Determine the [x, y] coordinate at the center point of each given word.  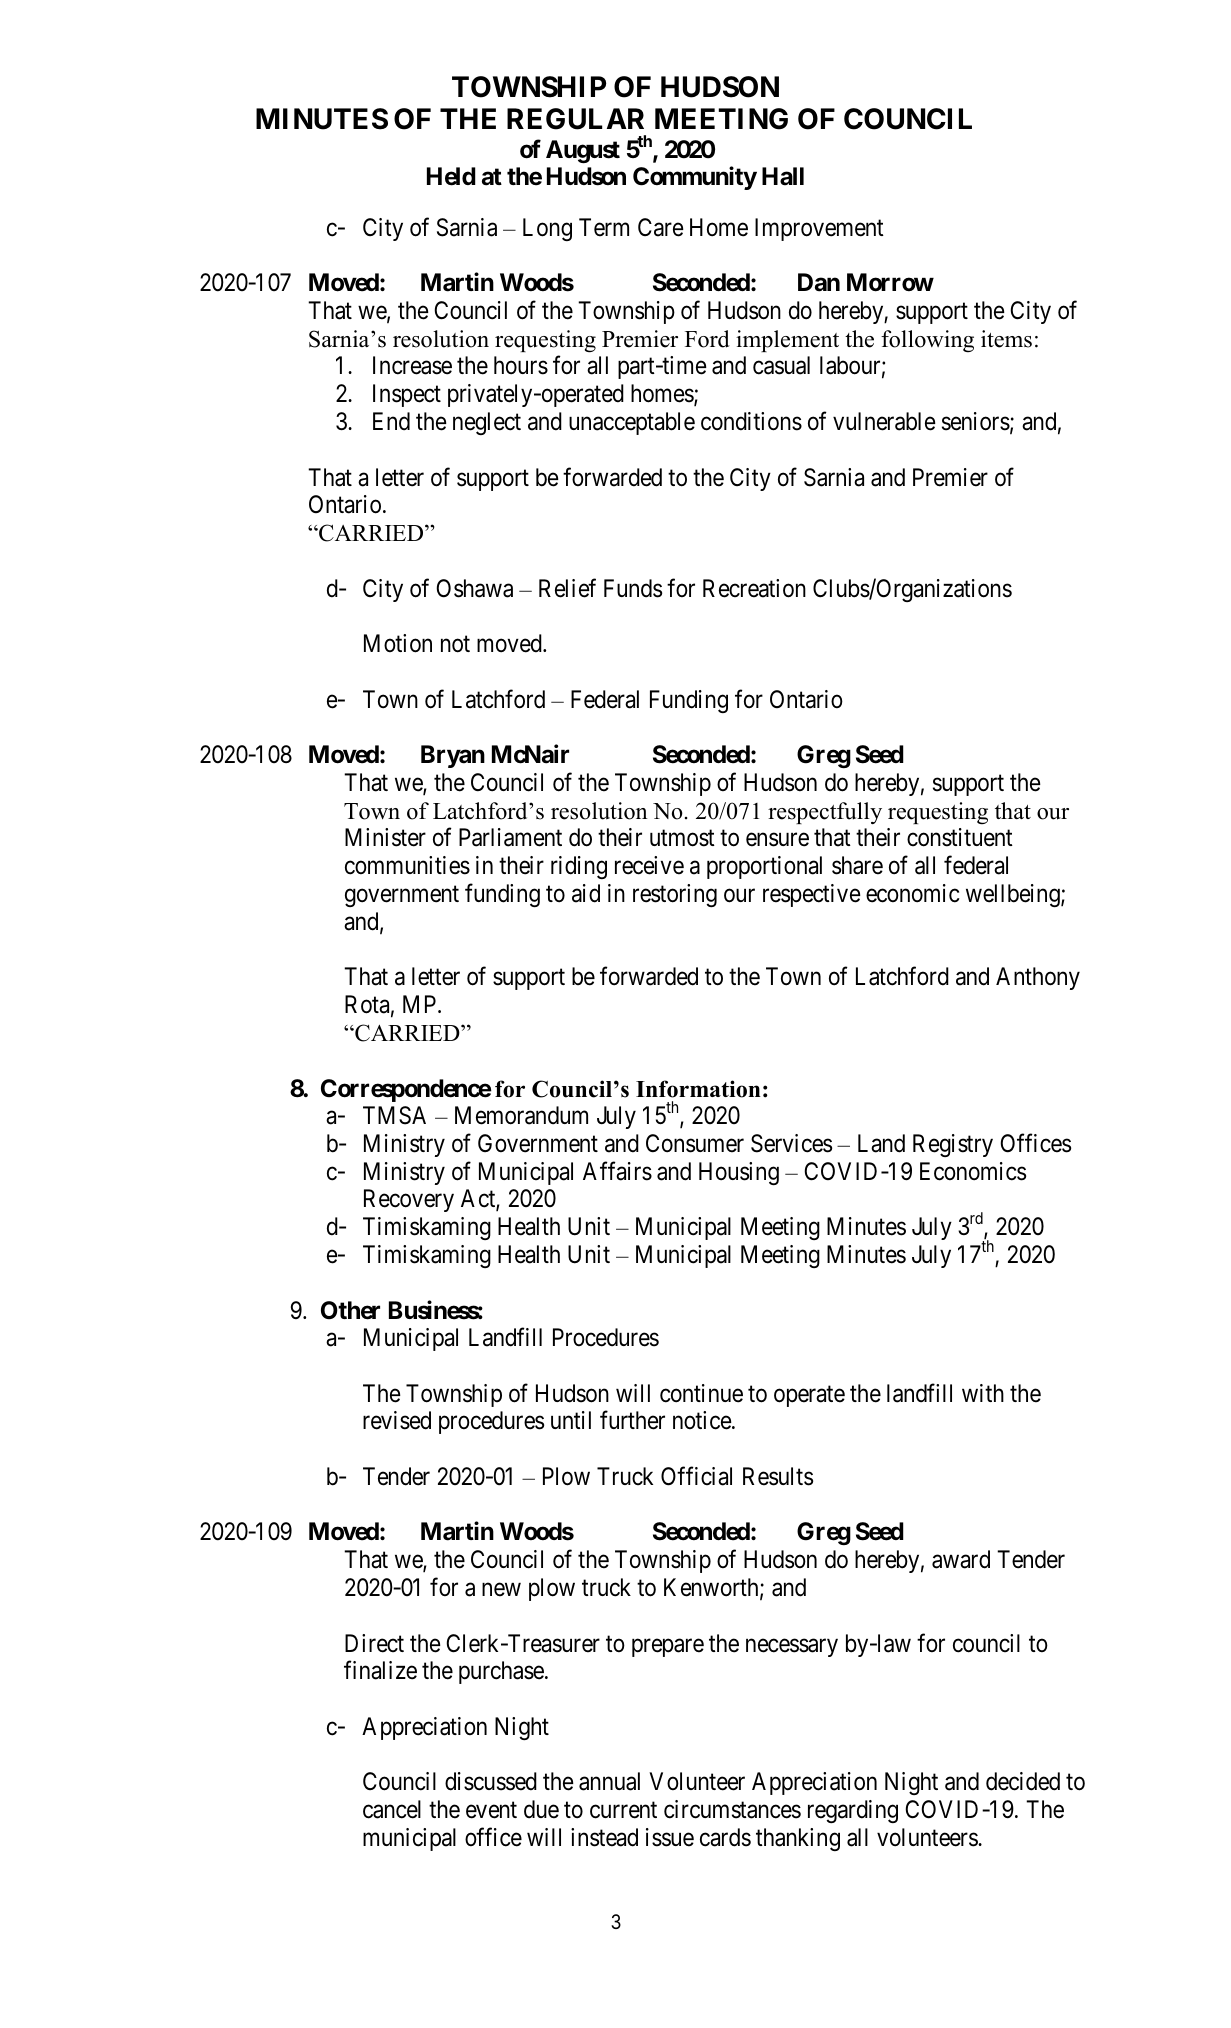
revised [397, 1420]
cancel [392, 1809]
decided [1023, 1781]
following [927, 341]
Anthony [1038, 978]
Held [451, 176]
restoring [675, 895]
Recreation [754, 588]
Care [661, 227]
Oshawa [474, 588]
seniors [976, 421]
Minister [385, 837]
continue [701, 1393]
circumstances [732, 1809]
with [983, 1393]
